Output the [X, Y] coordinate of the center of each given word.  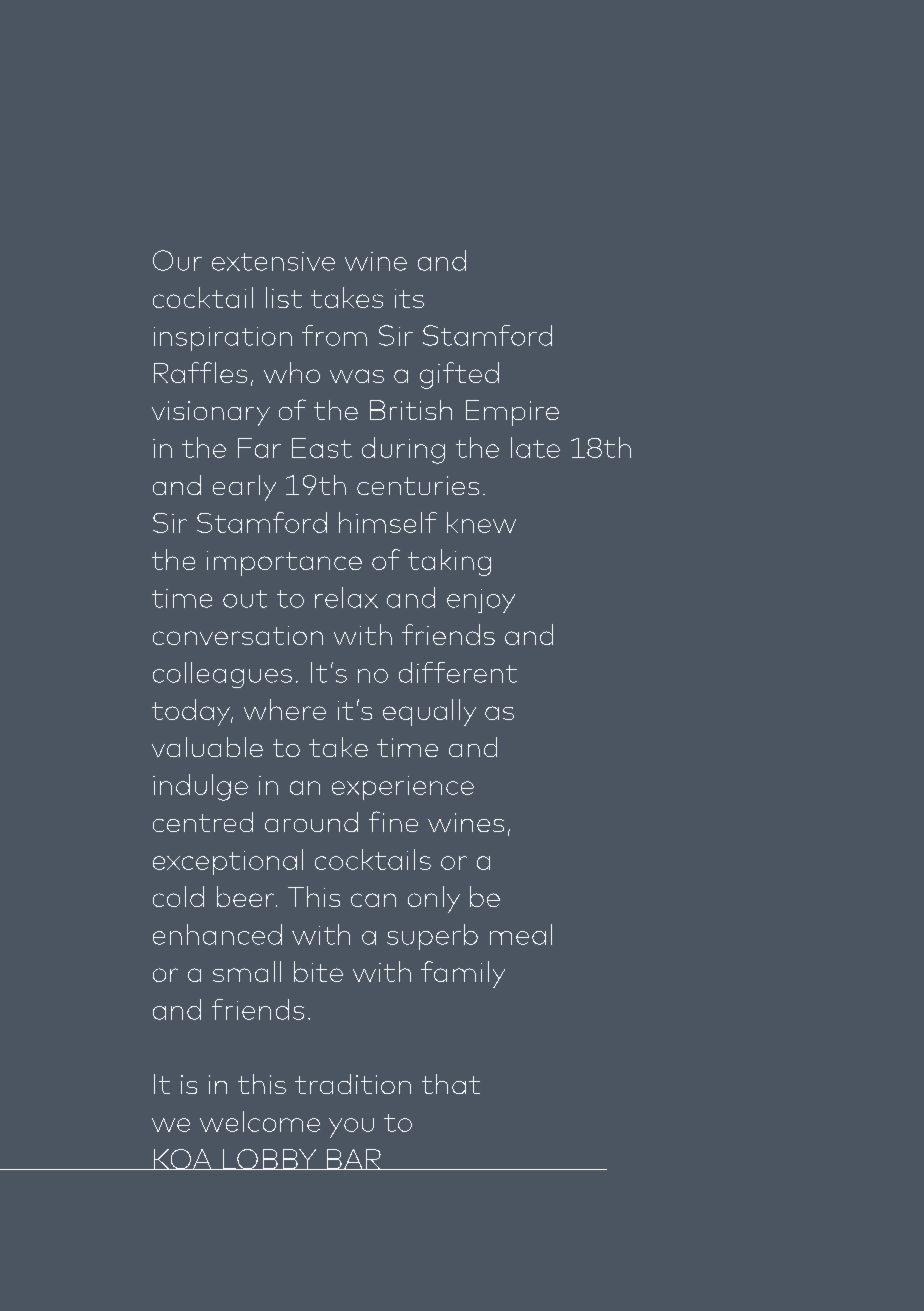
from [334, 335]
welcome [260, 1121]
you [351, 1128]
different [458, 672]
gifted [459, 375]
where [285, 709]
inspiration [223, 339]
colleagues [222, 675]
